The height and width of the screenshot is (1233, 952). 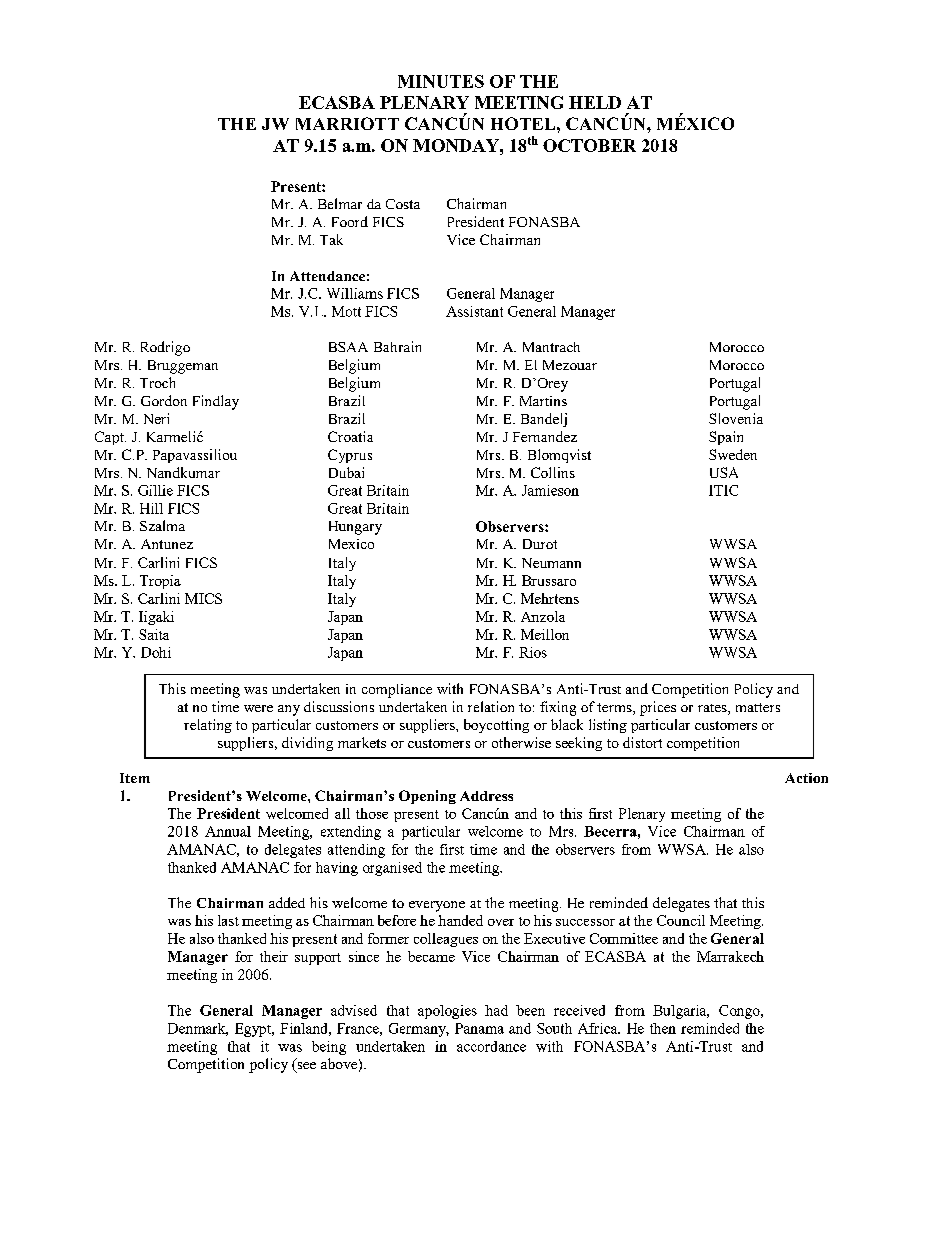 I want to click on MINUTES, so click(x=441, y=81).
